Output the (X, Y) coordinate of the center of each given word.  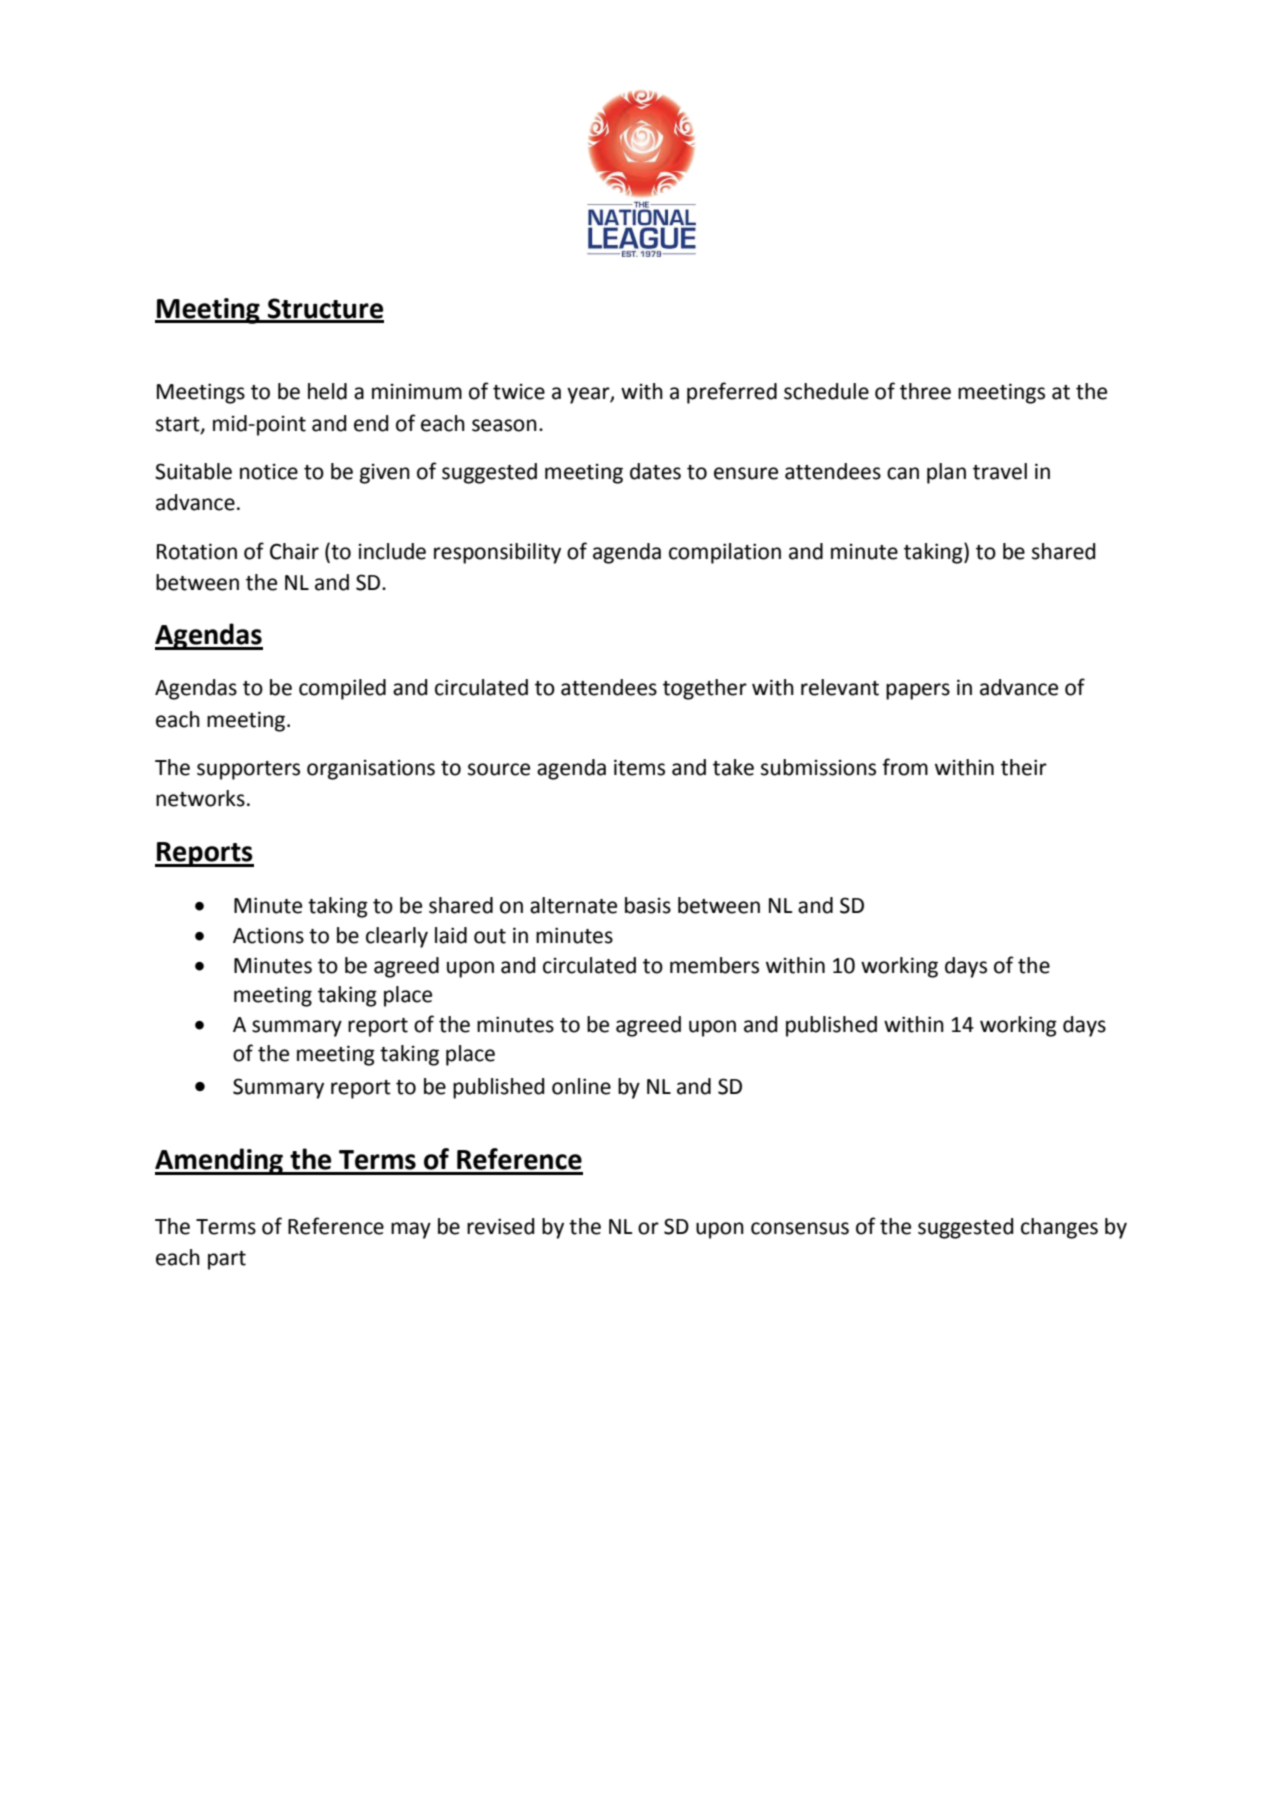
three (925, 391)
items (639, 767)
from (905, 767)
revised (501, 1226)
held (327, 391)
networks (200, 798)
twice (519, 392)
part (227, 1260)
